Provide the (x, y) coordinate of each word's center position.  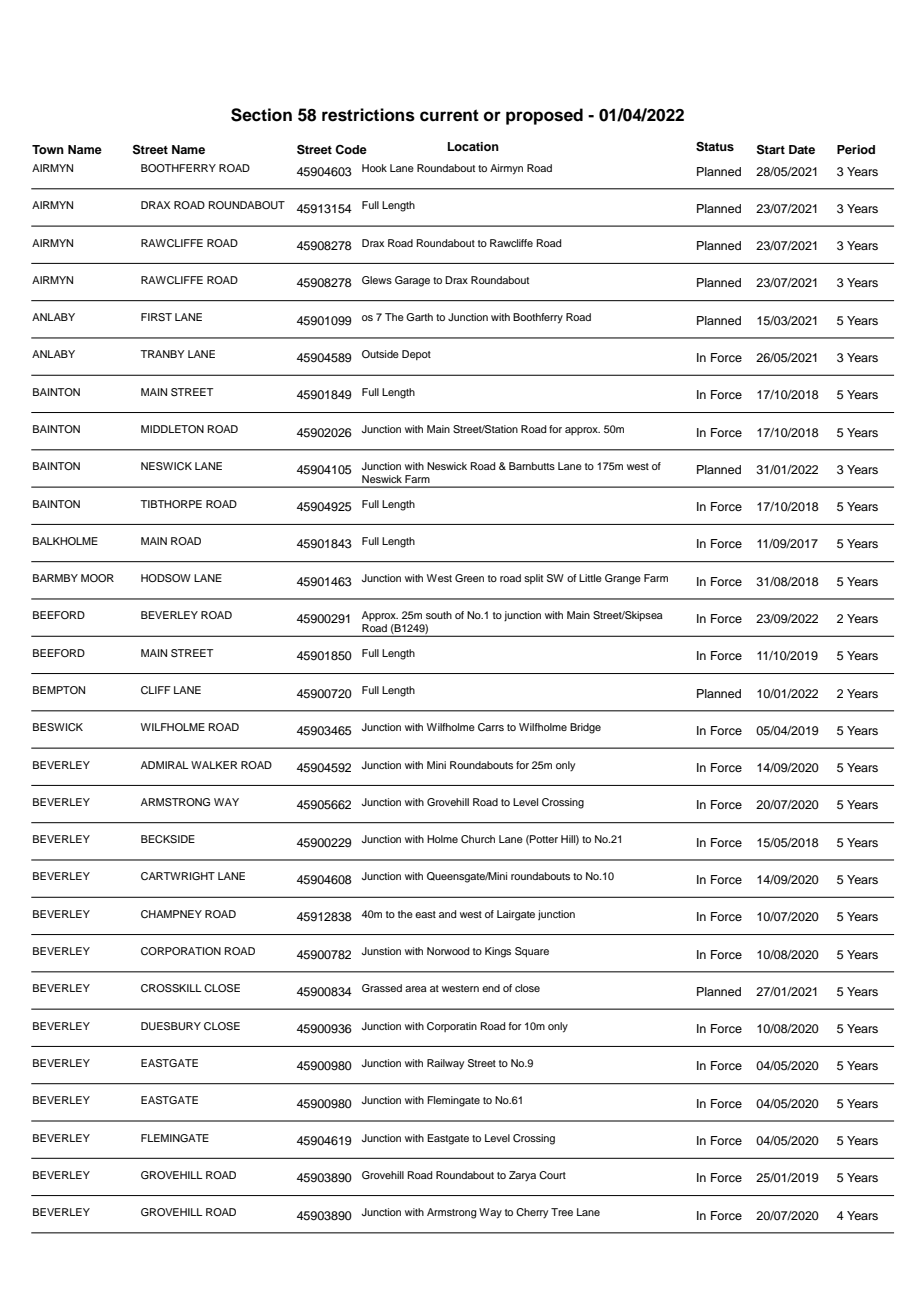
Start (771, 149)
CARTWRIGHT (178, 876)
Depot (416, 355)
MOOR (97, 578)
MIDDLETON (172, 429)
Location (473, 146)
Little (590, 578)
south (439, 615)
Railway (445, 1064)
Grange (623, 579)
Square (532, 952)
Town (48, 149)
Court (552, 1175)
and (447, 914)
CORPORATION (181, 951)
